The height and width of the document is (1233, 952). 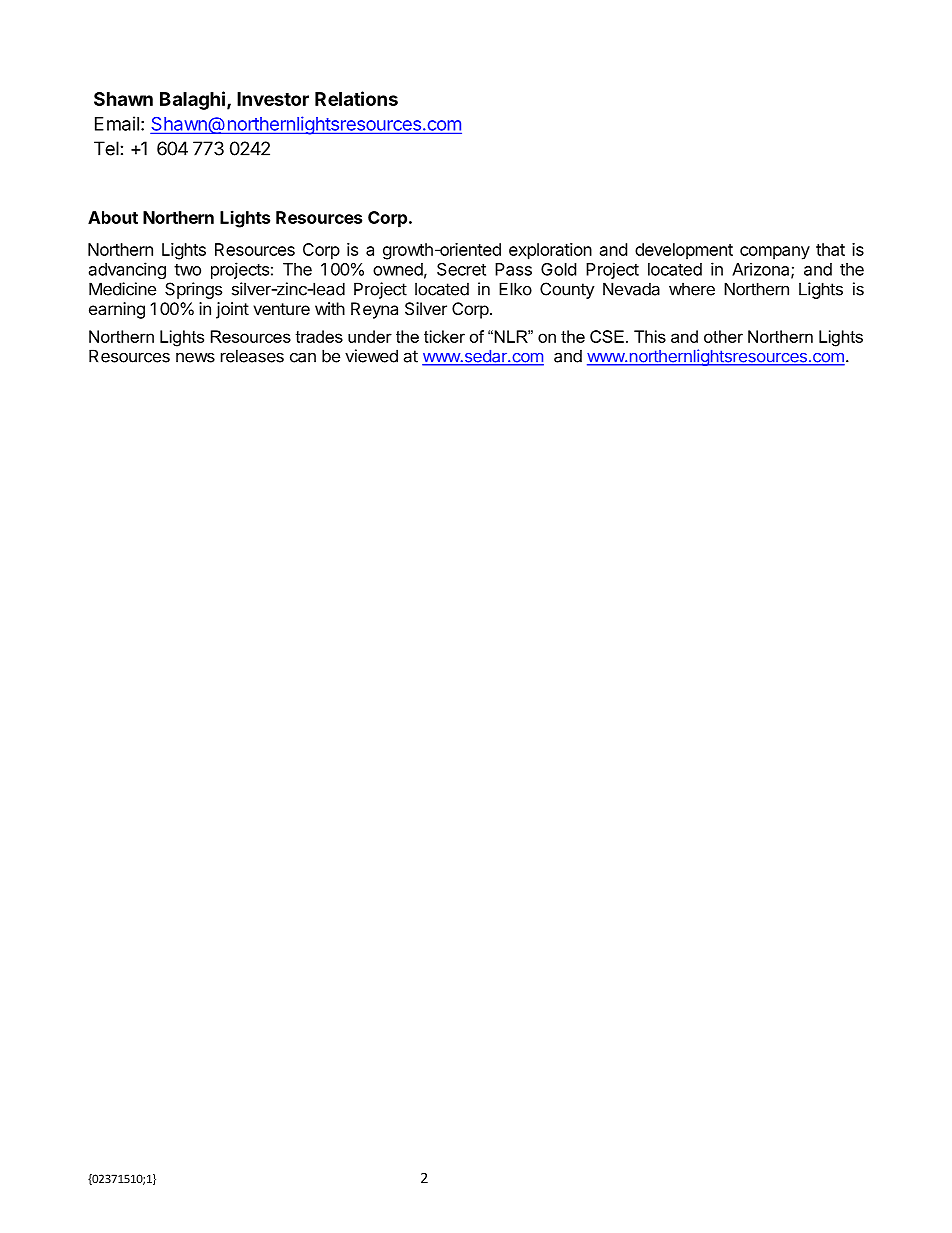 What do you see at coordinates (195, 357) in the document?
I see `news` at bounding box center [195, 357].
